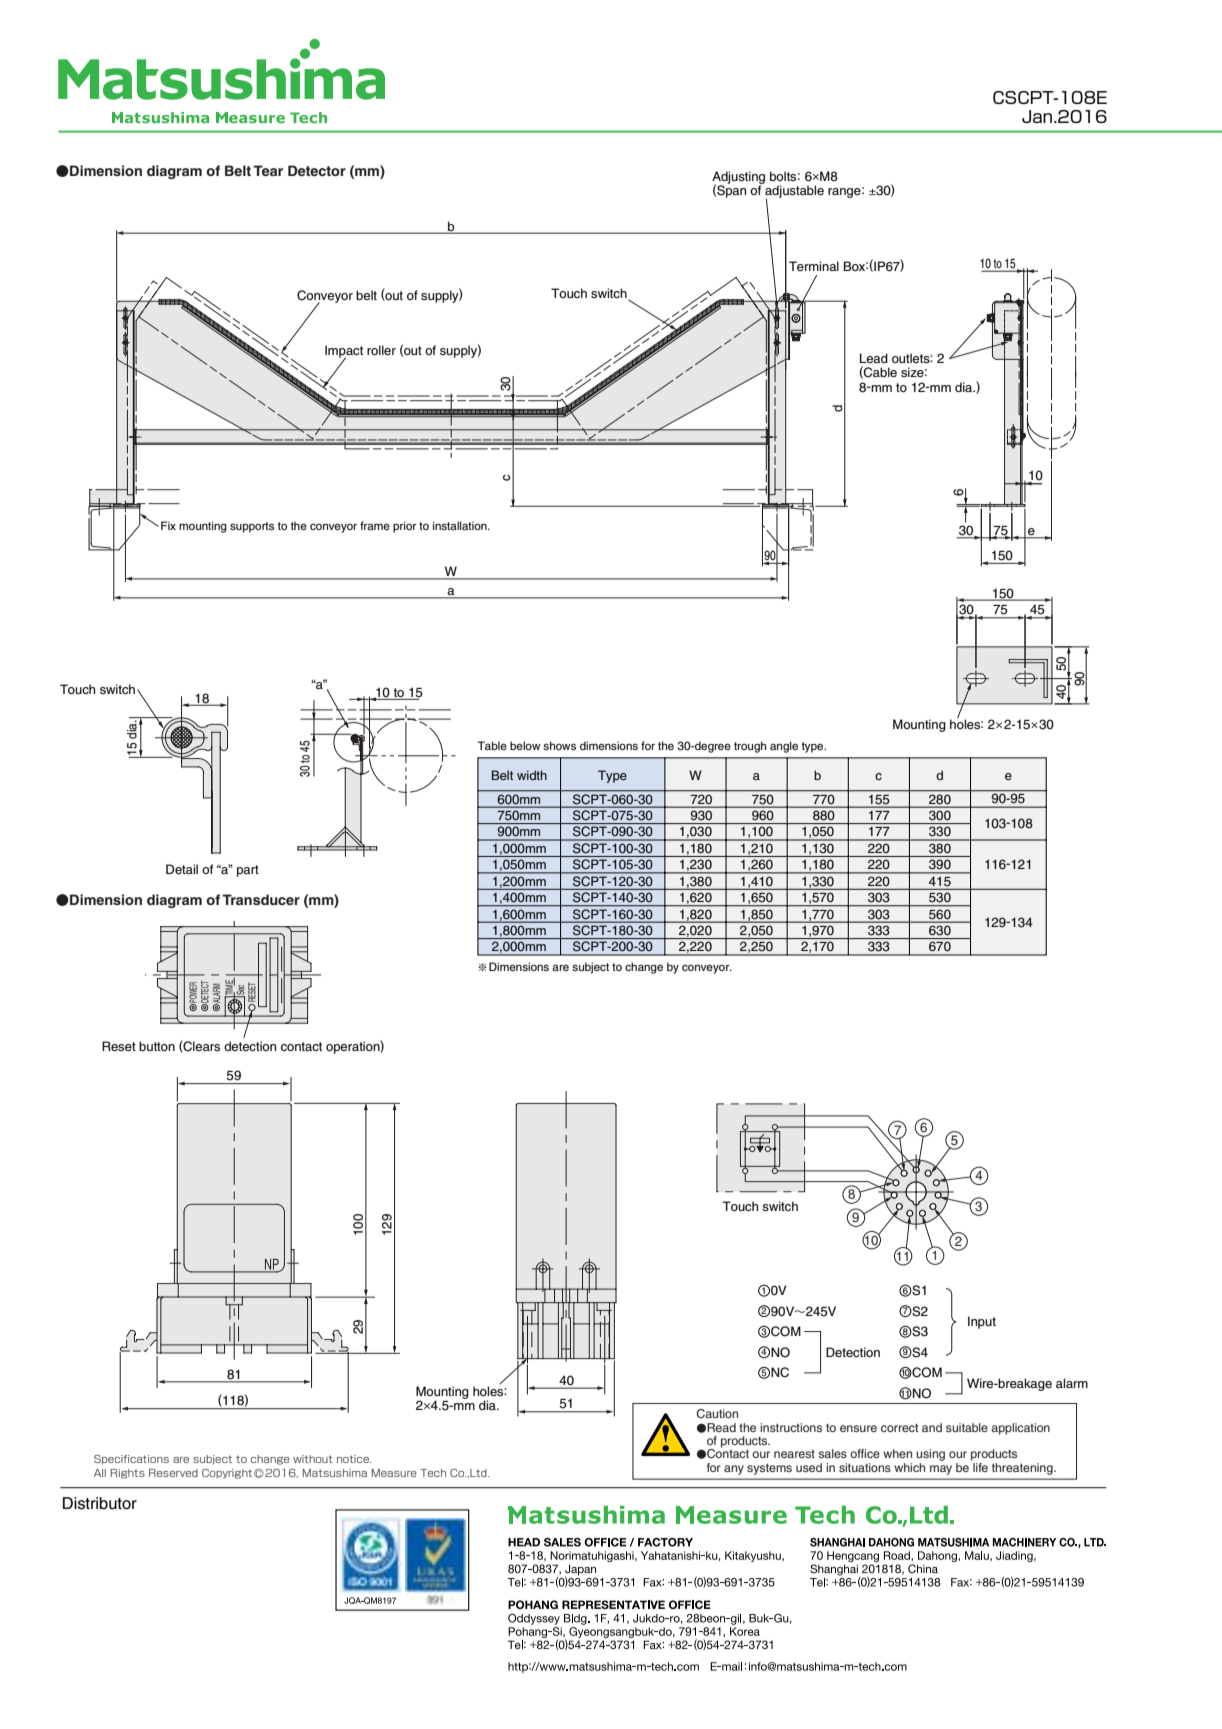 The width and height of the screenshot is (1222, 1729). I want to click on Transducer, so click(261, 899).
